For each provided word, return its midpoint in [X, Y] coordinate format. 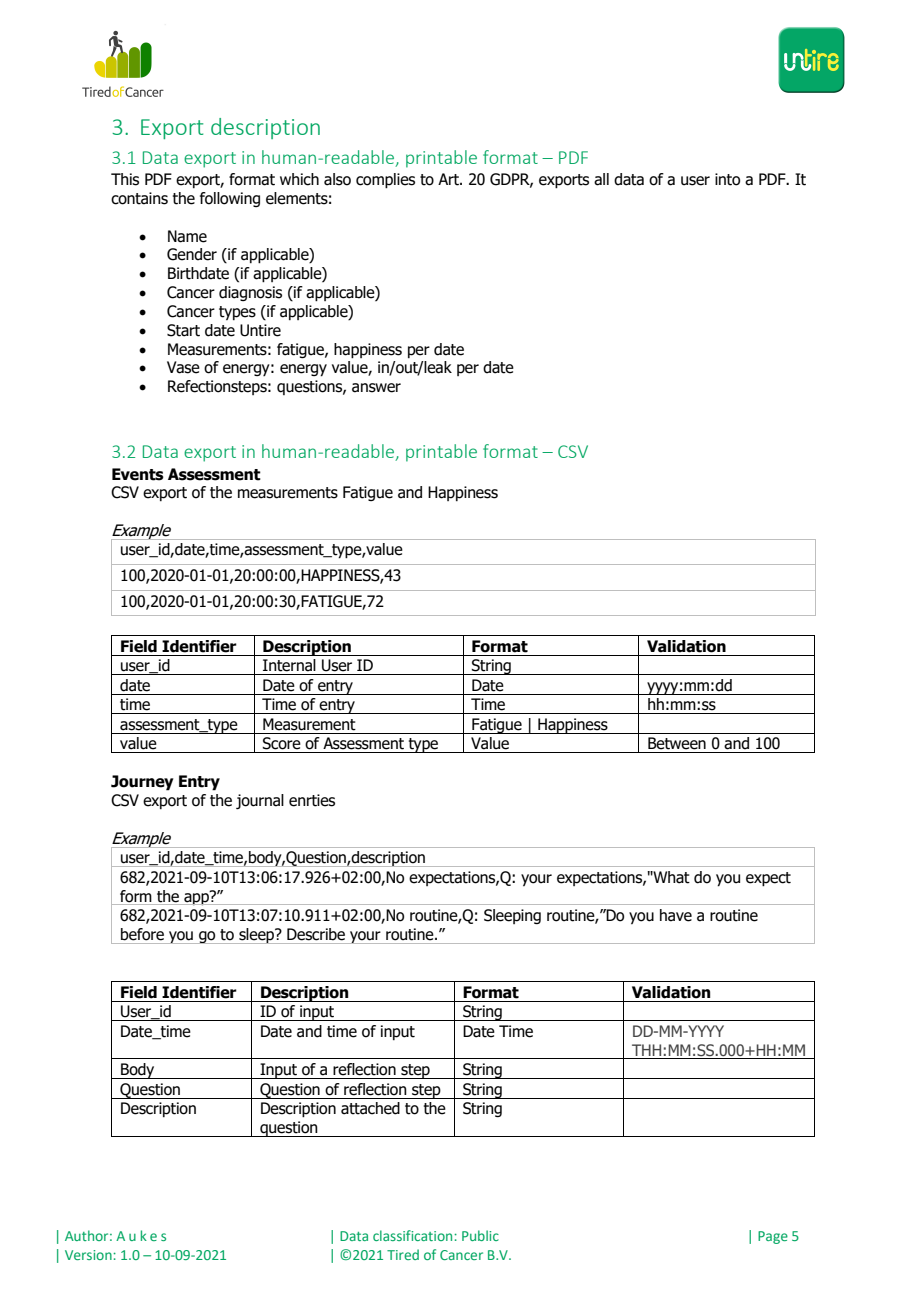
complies [385, 181]
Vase [183, 367]
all [601, 179]
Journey [142, 783]
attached [370, 1108]
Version [89, 1255]
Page [773, 1237]
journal [260, 801]
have [676, 915]
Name [187, 236]
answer [376, 388]
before [142, 934]
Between [677, 743]
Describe [316, 934]
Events [138, 474]
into [727, 179]
